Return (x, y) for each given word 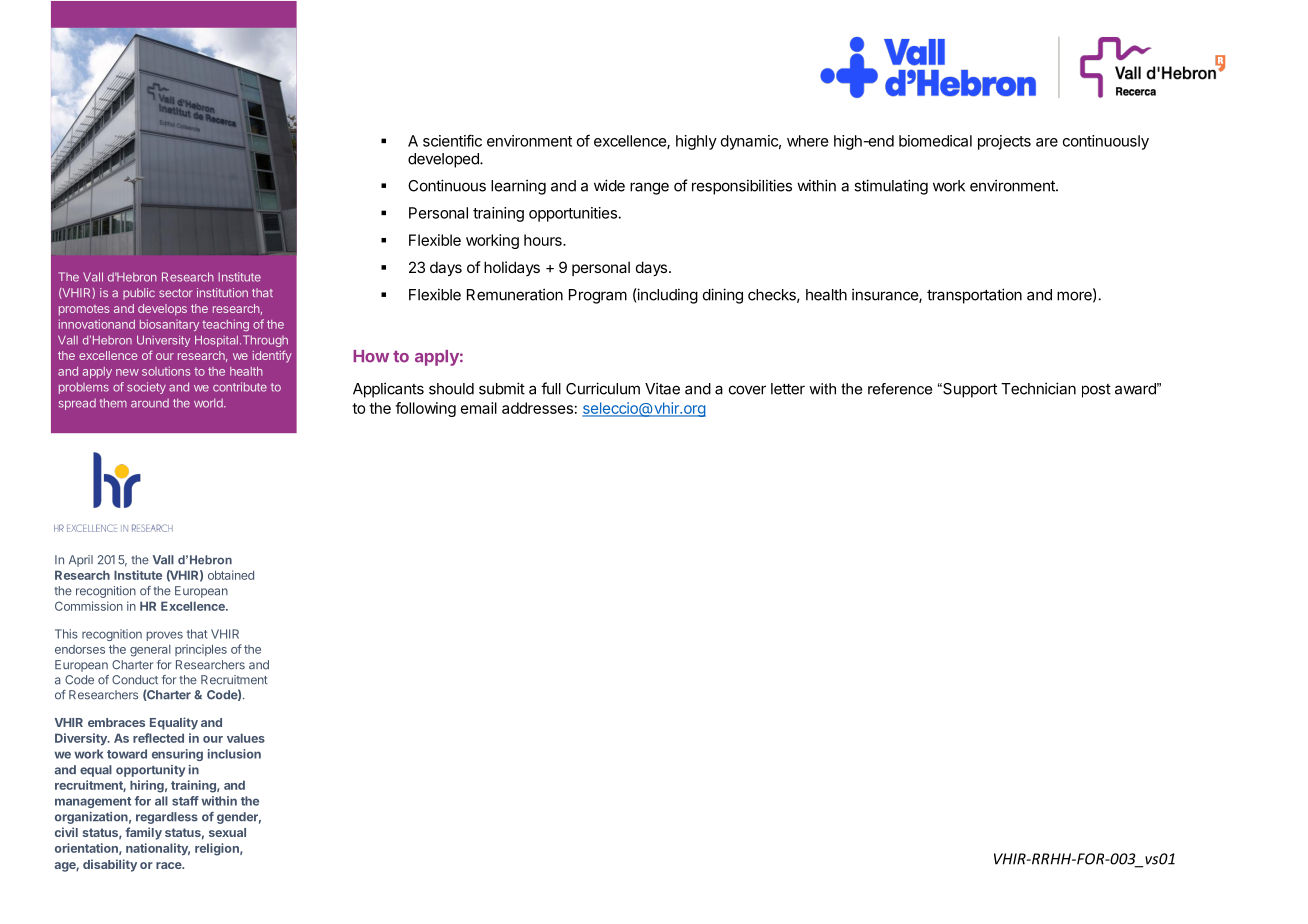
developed (444, 160)
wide (609, 185)
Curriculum (603, 388)
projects (1004, 142)
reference (900, 389)
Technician (1038, 388)
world (209, 403)
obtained (231, 575)
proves (165, 636)
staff (185, 801)
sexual (227, 832)
